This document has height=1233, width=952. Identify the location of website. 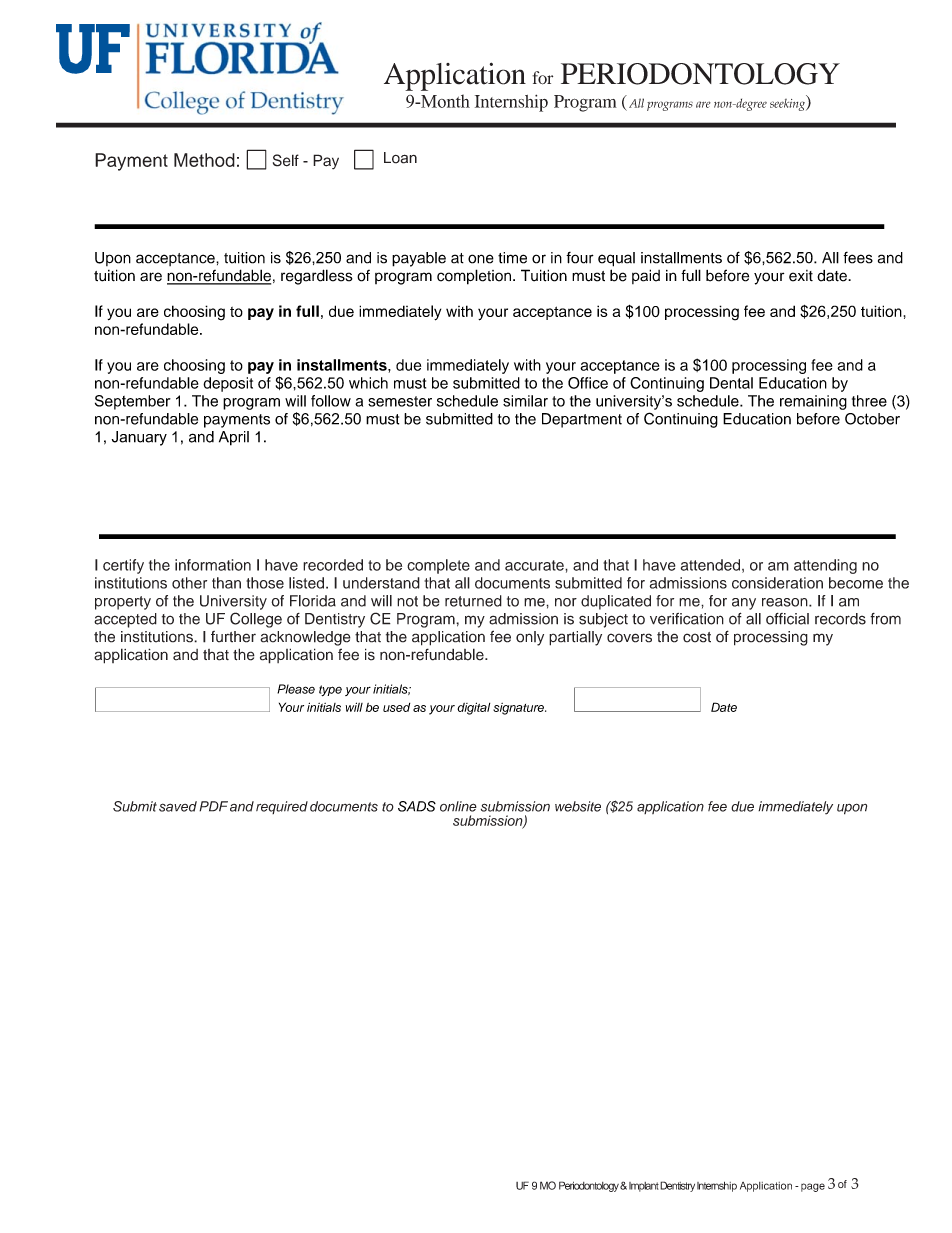
(578, 806).
